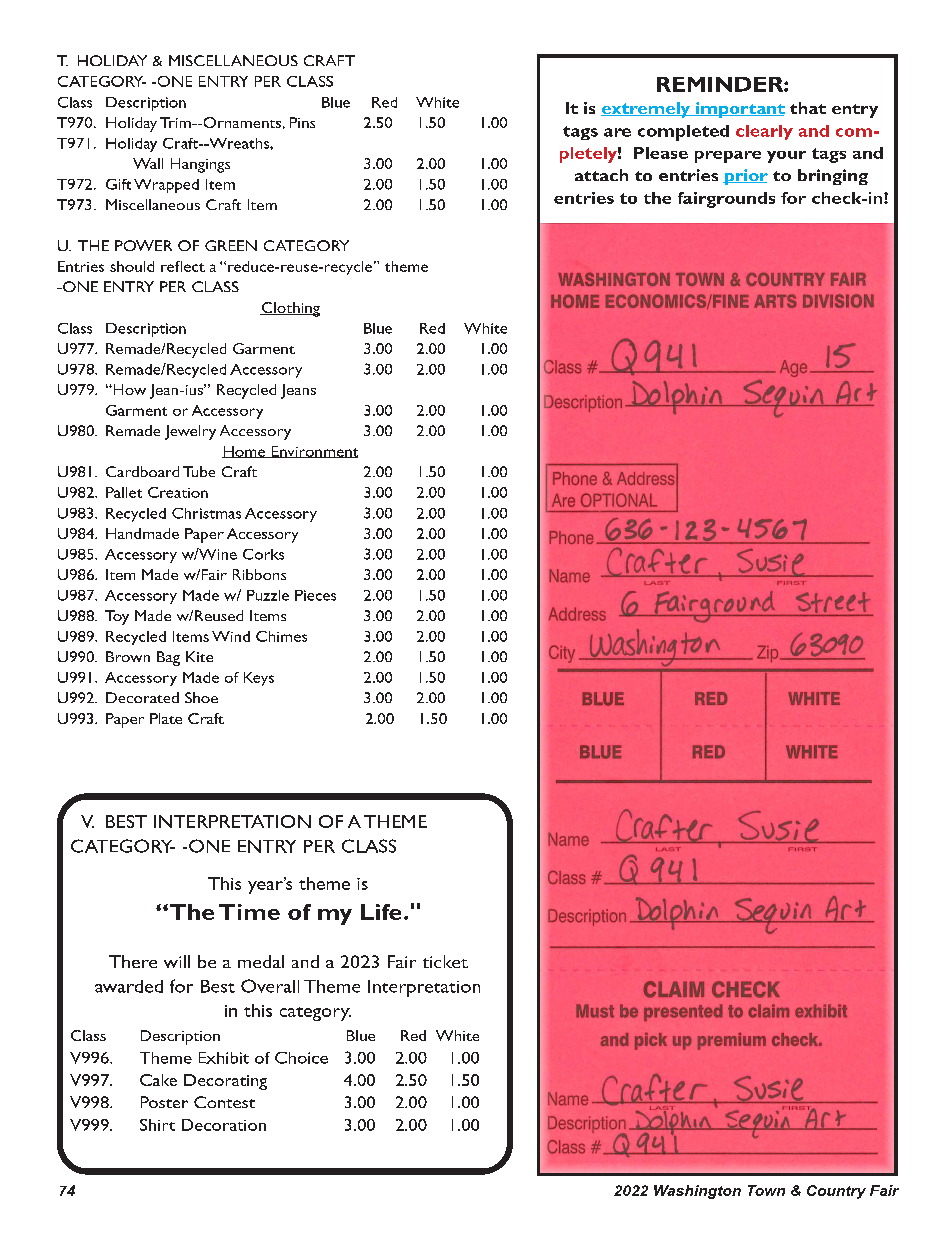  I want to click on Choice, so click(301, 1058).
